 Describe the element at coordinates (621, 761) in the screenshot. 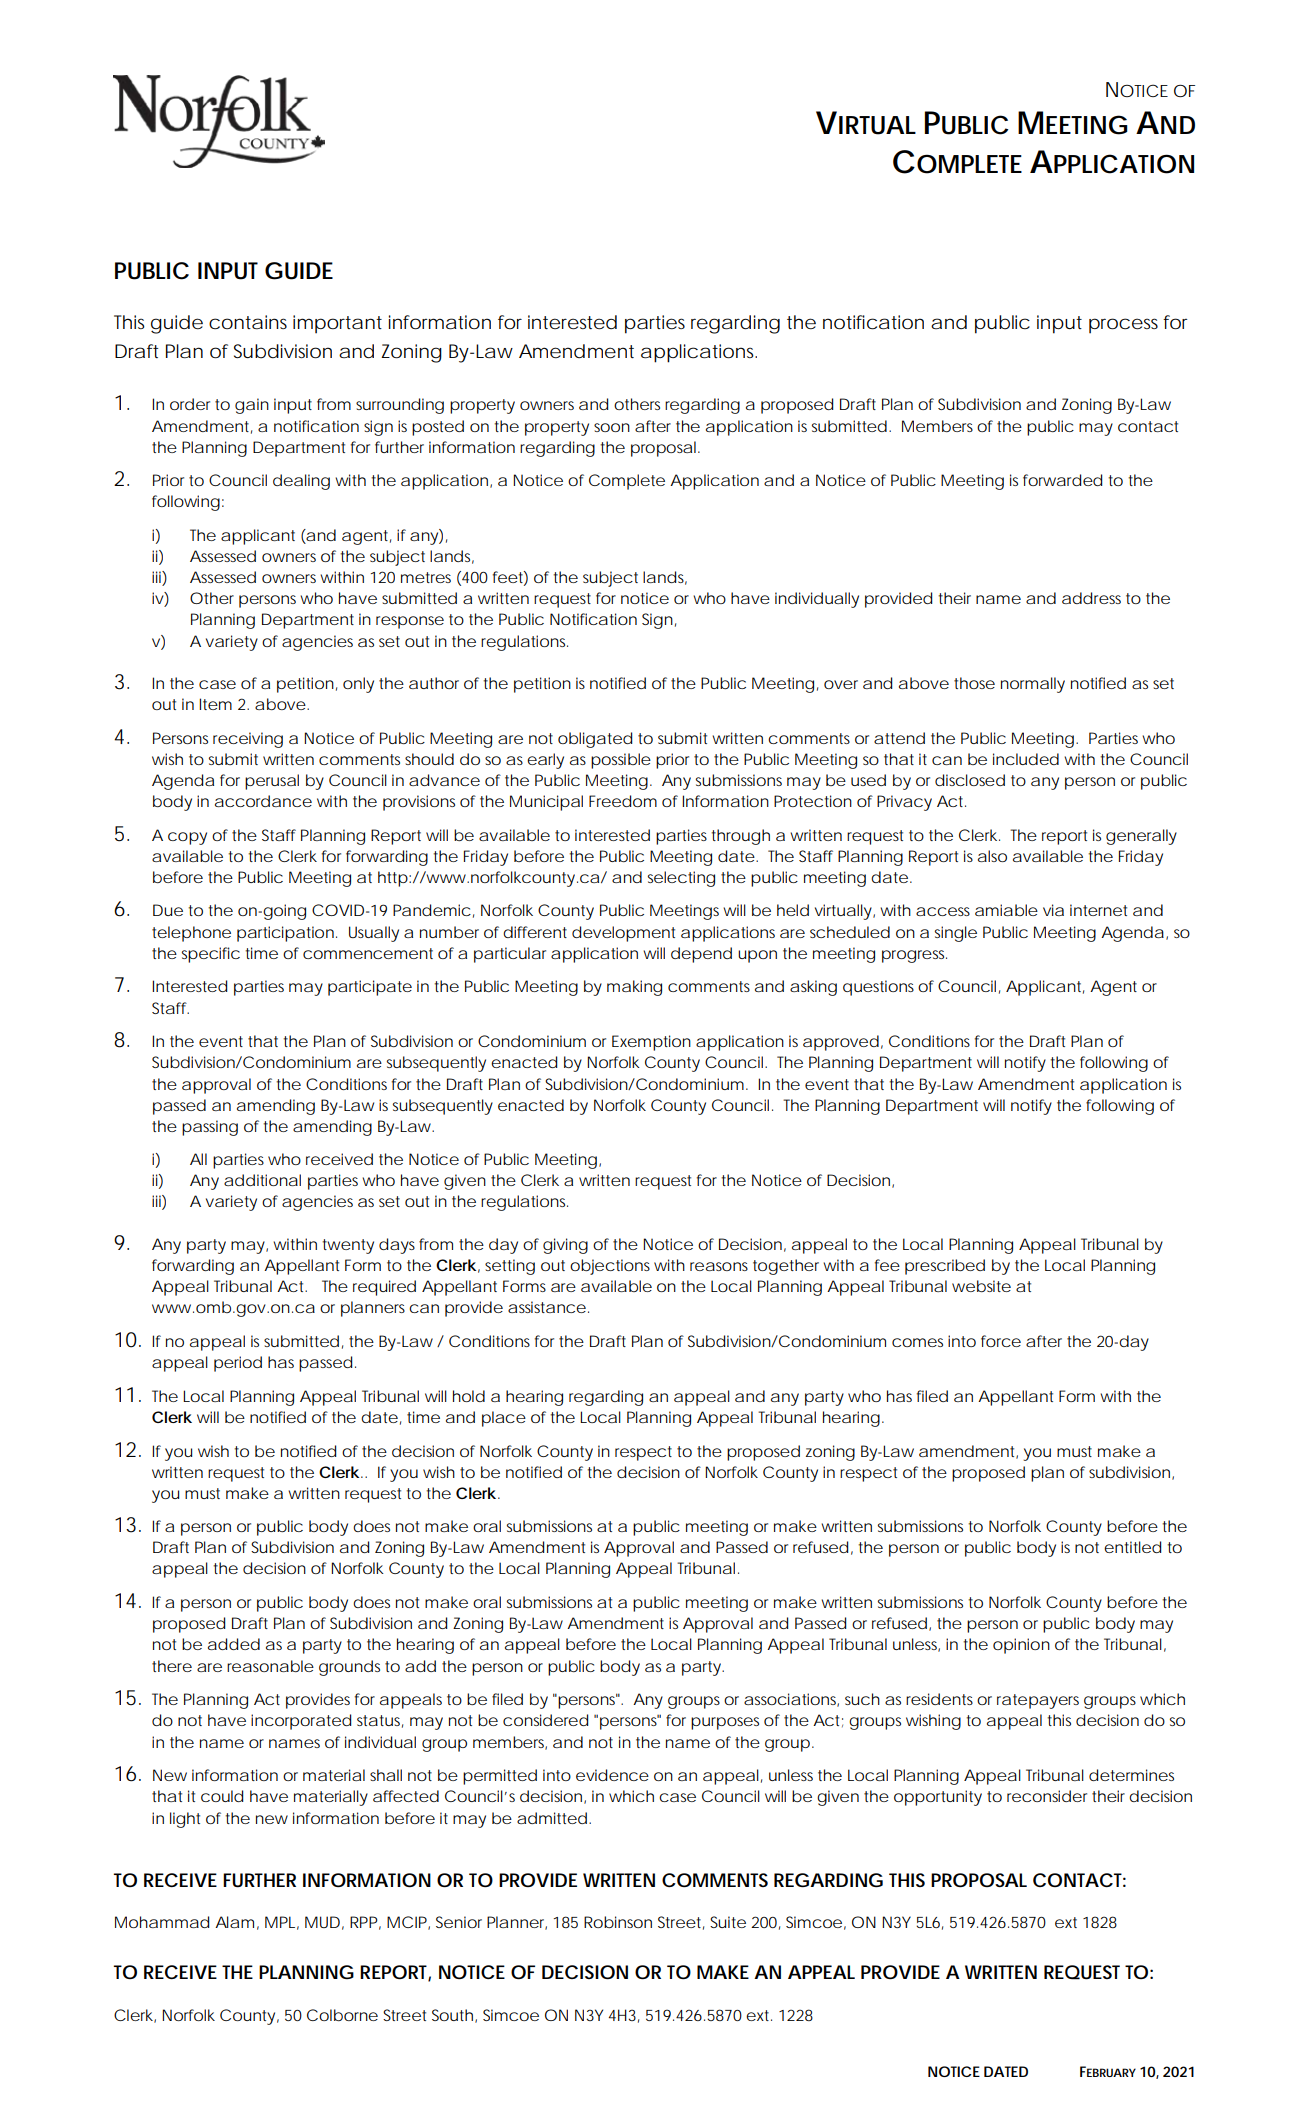

I see `possible` at that location.
